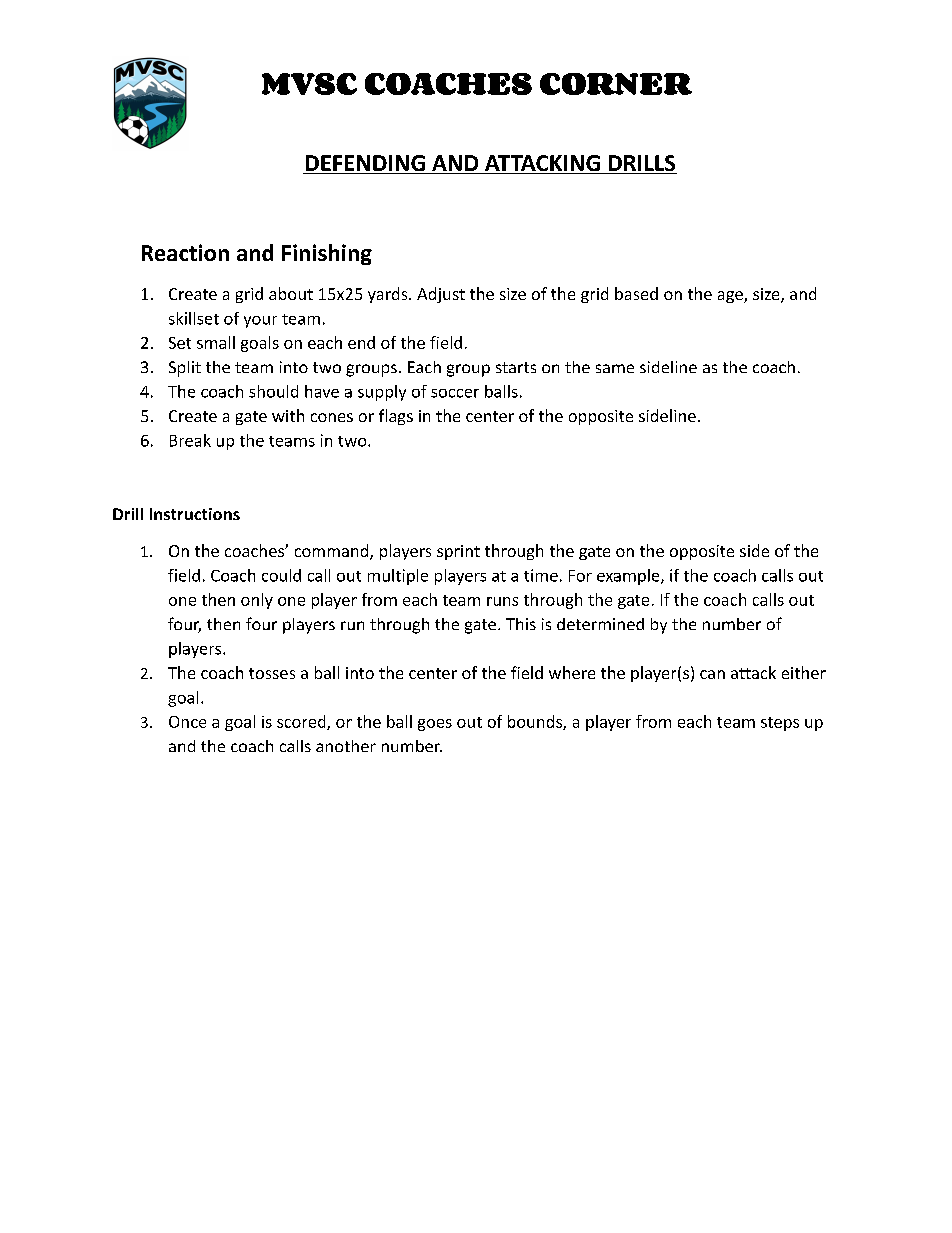 The image size is (952, 1233). What do you see at coordinates (615, 368) in the page?
I see `same` at bounding box center [615, 368].
